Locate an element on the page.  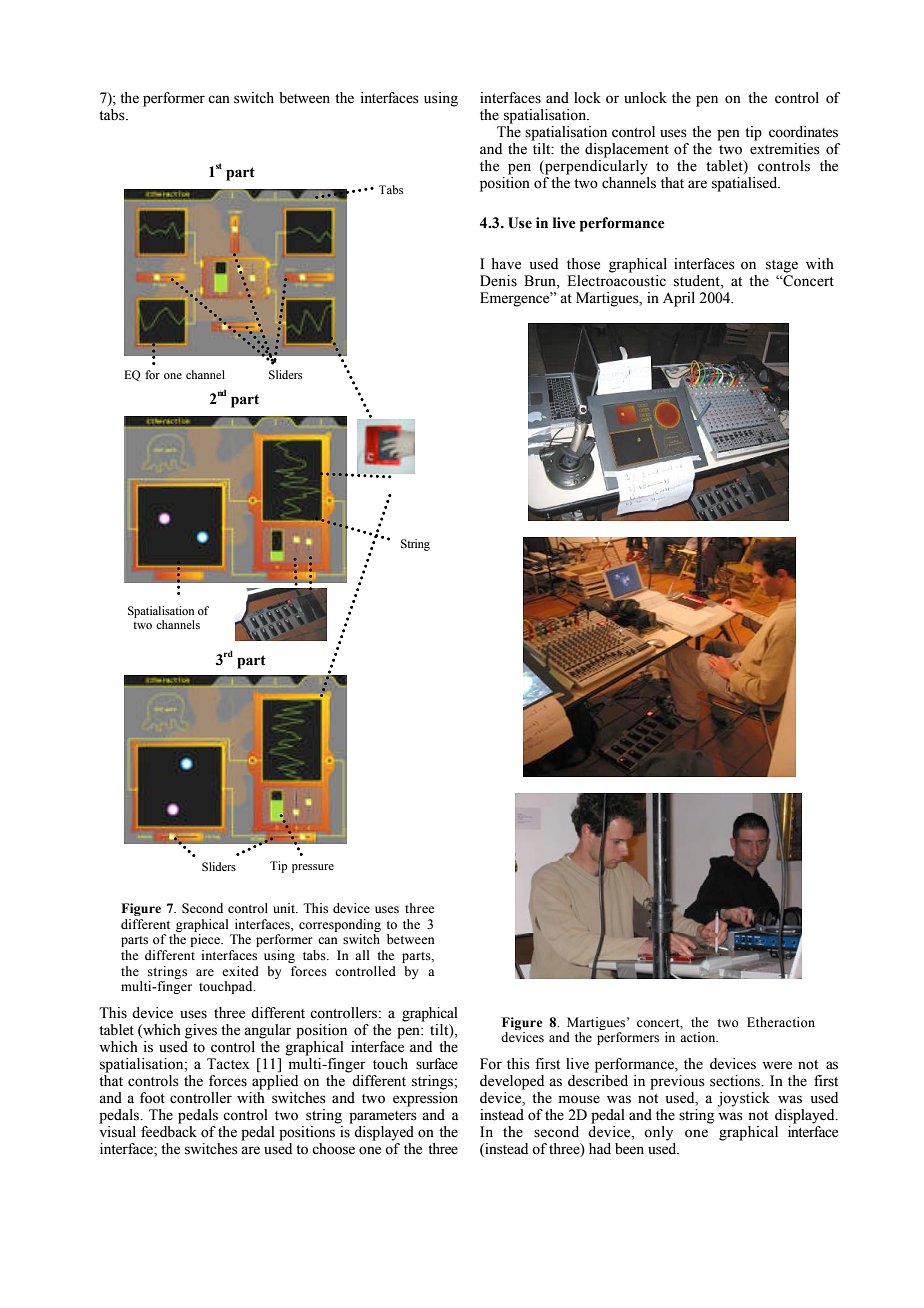
joystick is located at coordinates (744, 1099).
